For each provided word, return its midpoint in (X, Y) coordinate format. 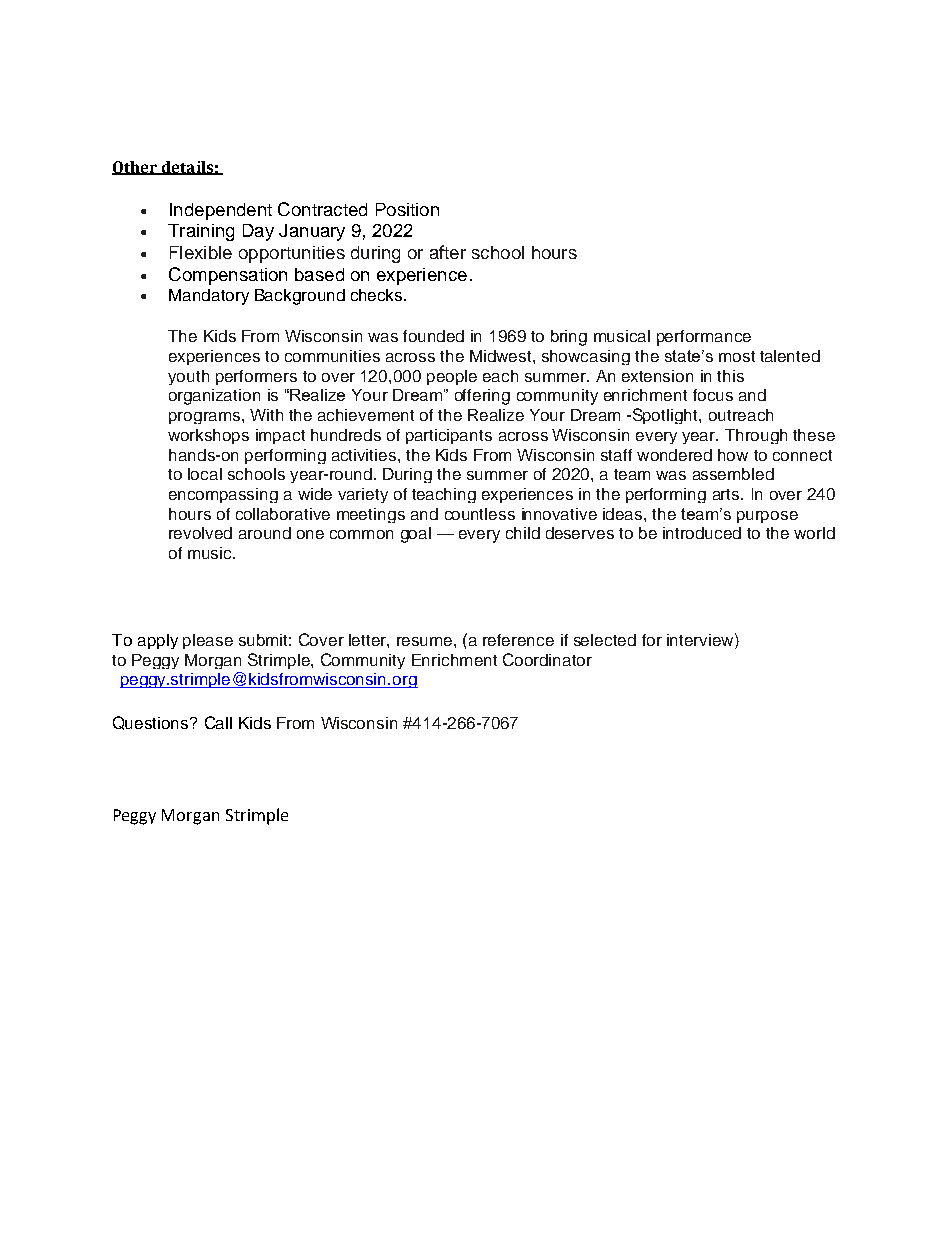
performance (704, 338)
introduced (702, 533)
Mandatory (209, 297)
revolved (200, 533)
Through (756, 436)
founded (433, 336)
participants (449, 436)
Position (407, 209)
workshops (208, 436)
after (448, 252)
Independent (221, 211)
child (523, 533)
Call (218, 722)
